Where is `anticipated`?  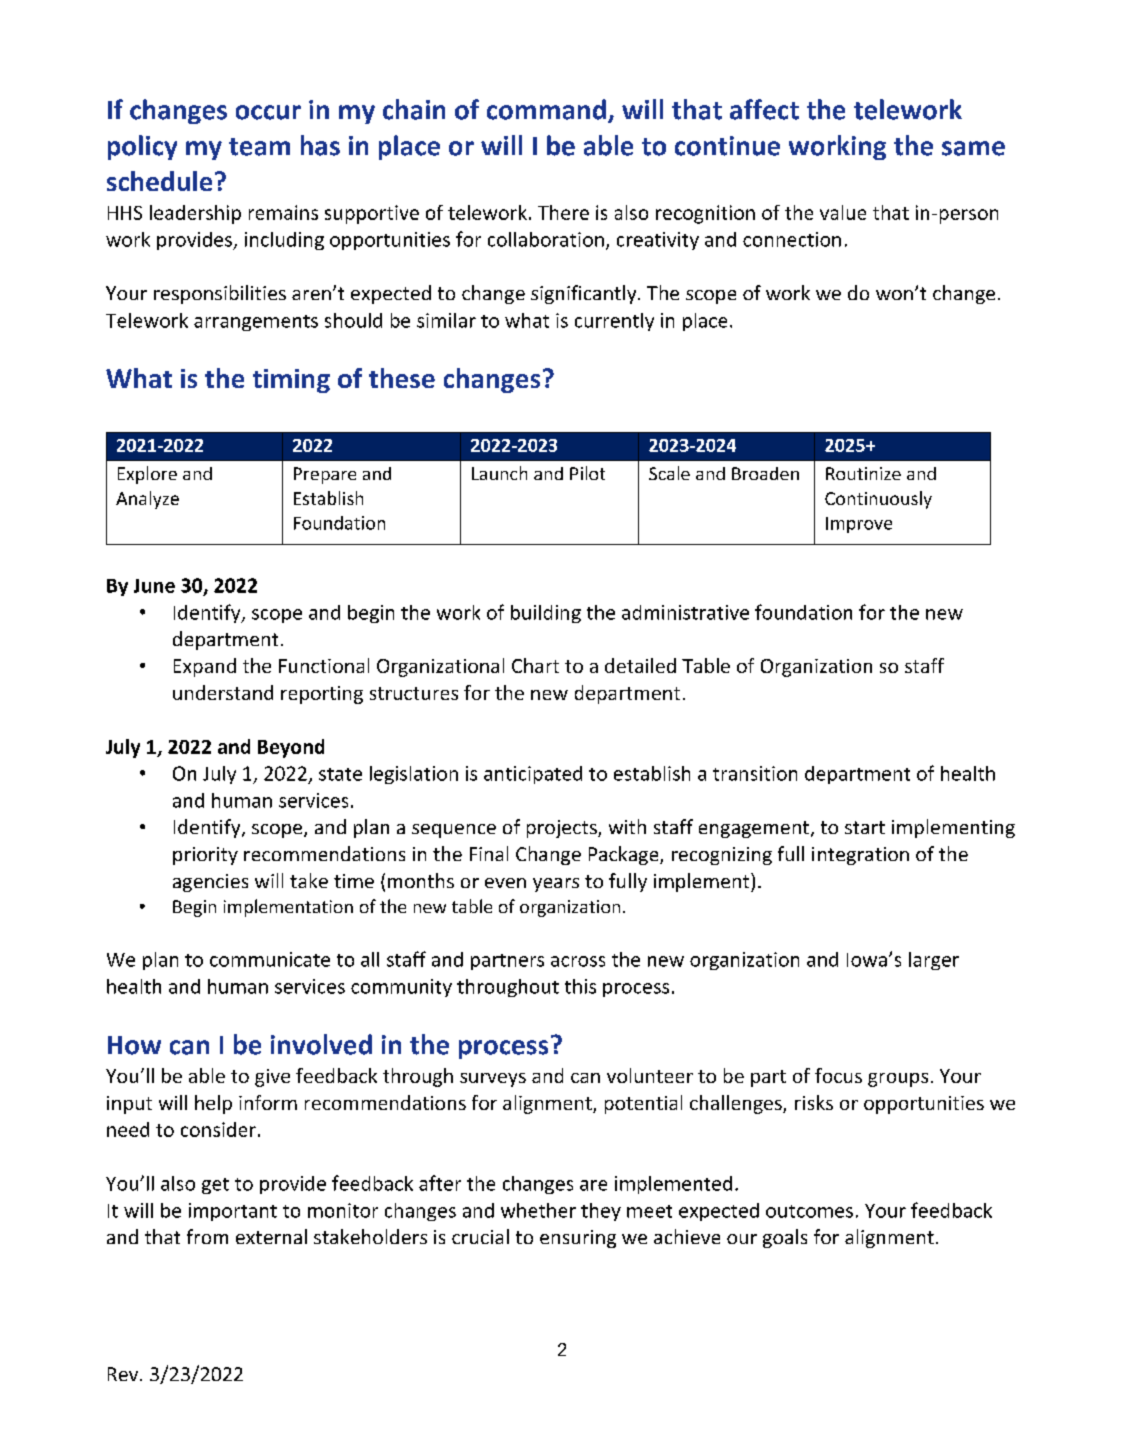
anticipated is located at coordinates (533, 775).
